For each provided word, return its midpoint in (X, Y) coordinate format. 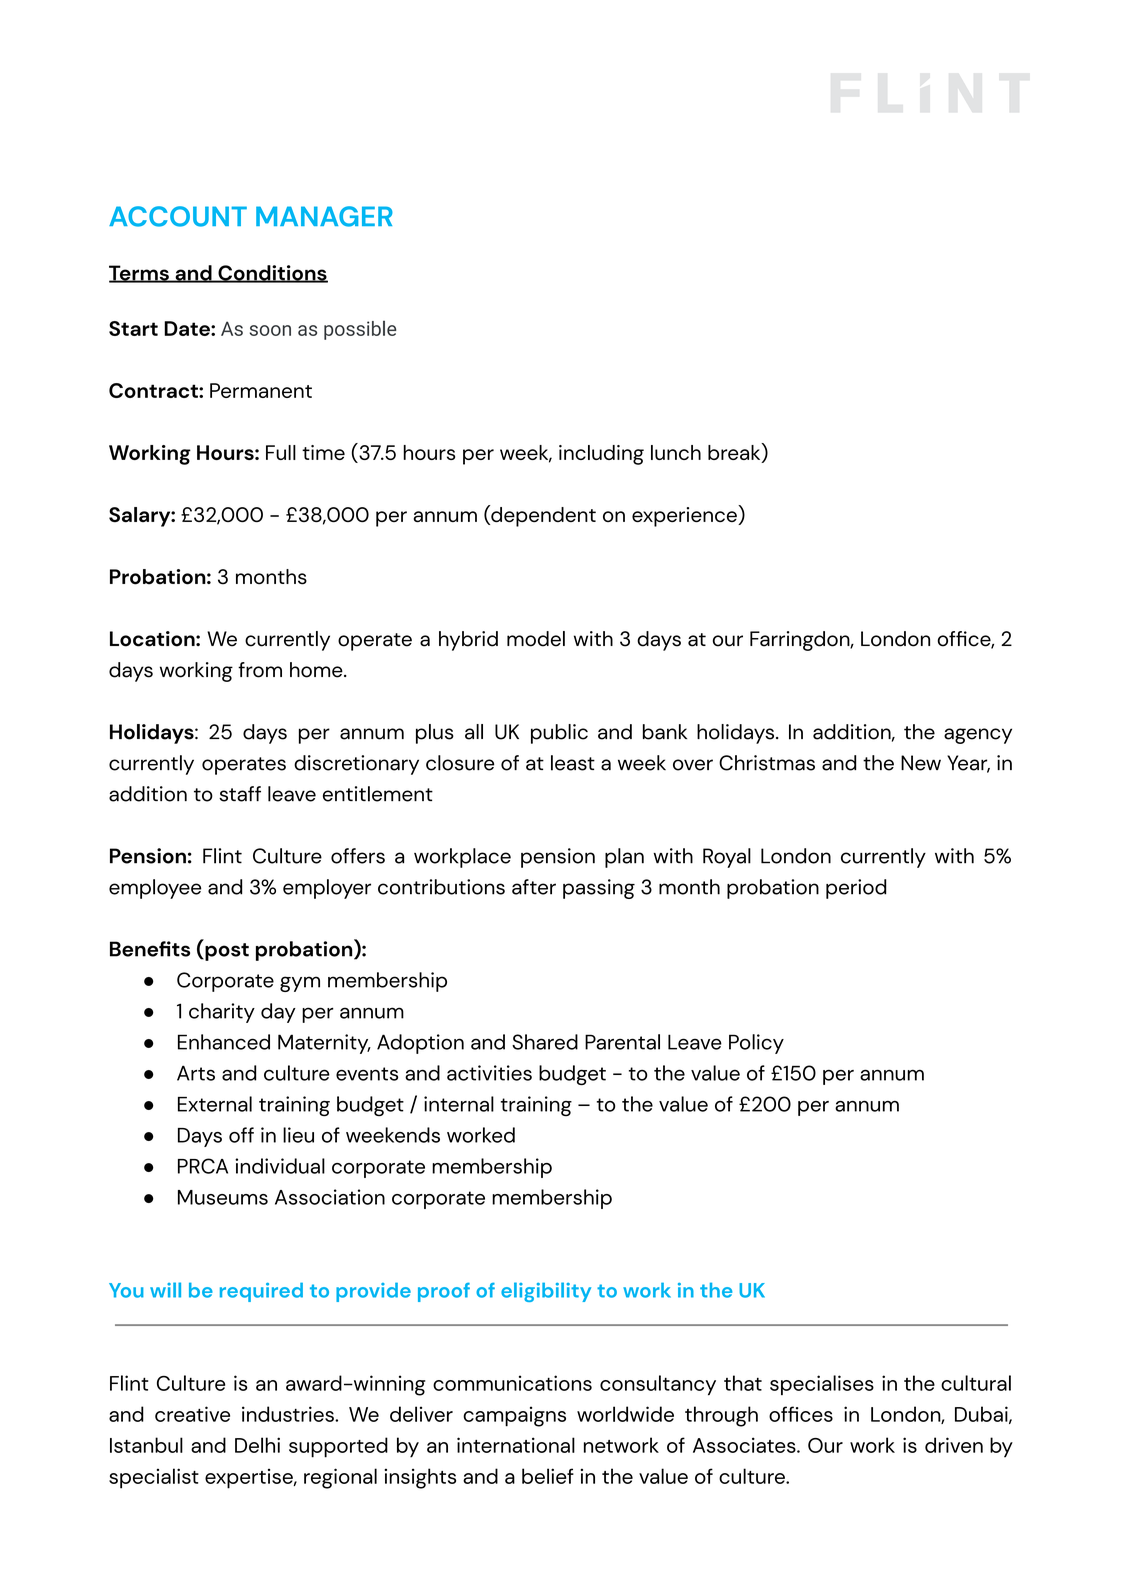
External (215, 1104)
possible (360, 330)
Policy (756, 1044)
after (534, 887)
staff (240, 794)
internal (459, 1104)
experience (685, 516)
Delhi (257, 1445)
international (516, 1445)
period (856, 889)
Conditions (272, 274)
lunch (676, 452)
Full (281, 452)
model (536, 639)
